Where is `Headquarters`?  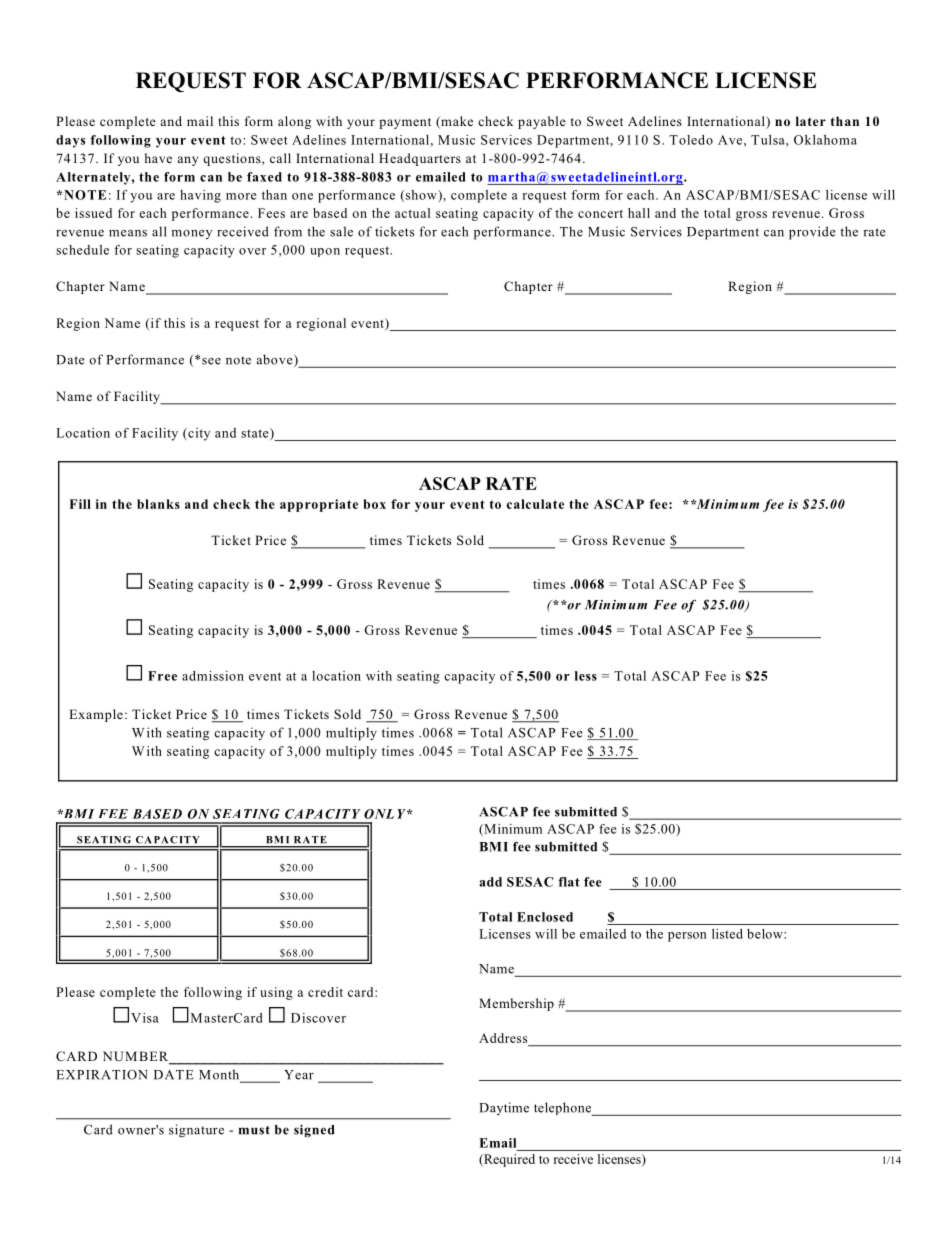
Headquarters is located at coordinates (420, 159).
